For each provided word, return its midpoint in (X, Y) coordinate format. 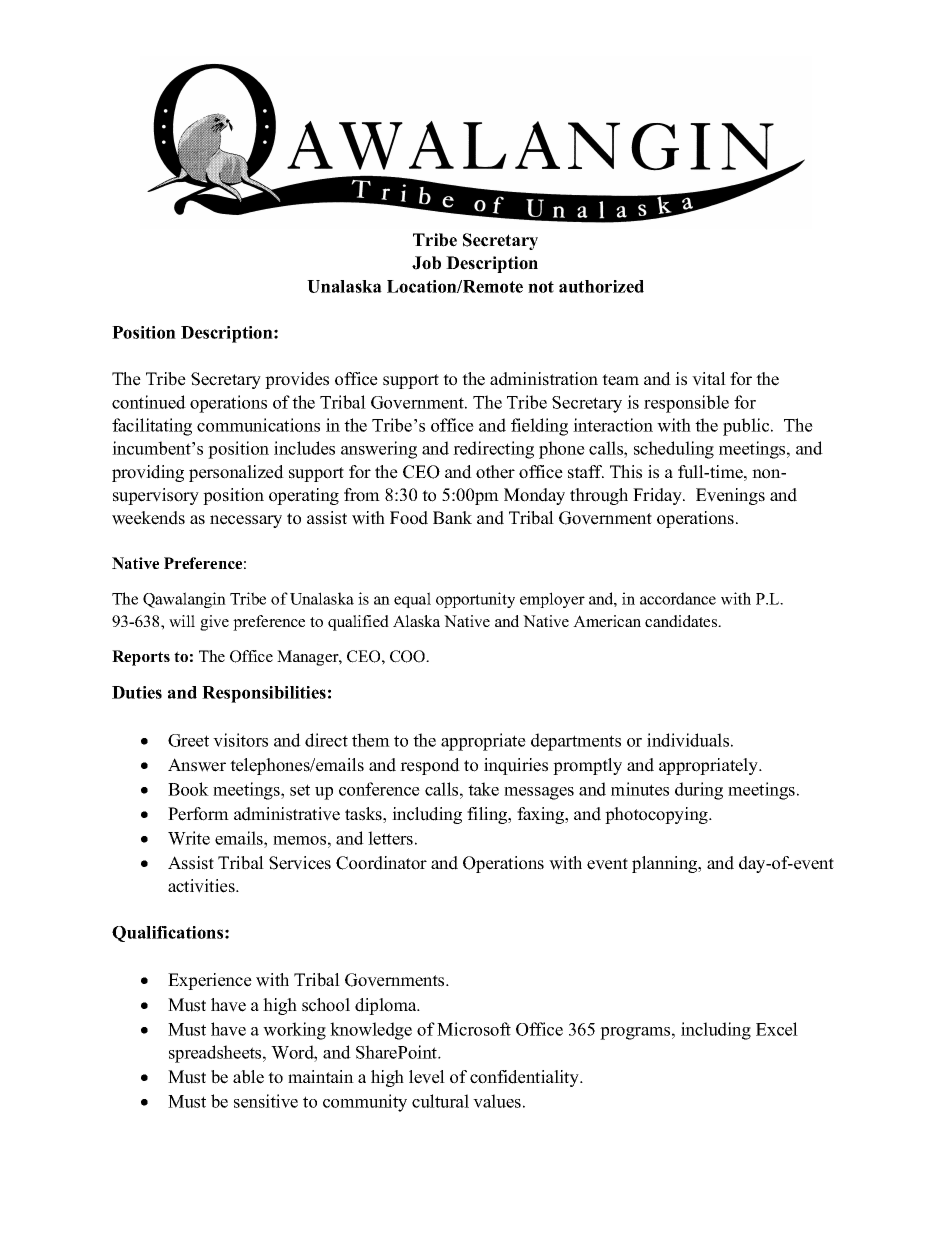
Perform (198, 814)
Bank (452, 517)
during (699, 791)
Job (426, 263)
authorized (601, 286)
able (248, 1077)
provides (297, 380)
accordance (678, 598)
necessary (246, 521)
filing (488, 815)
